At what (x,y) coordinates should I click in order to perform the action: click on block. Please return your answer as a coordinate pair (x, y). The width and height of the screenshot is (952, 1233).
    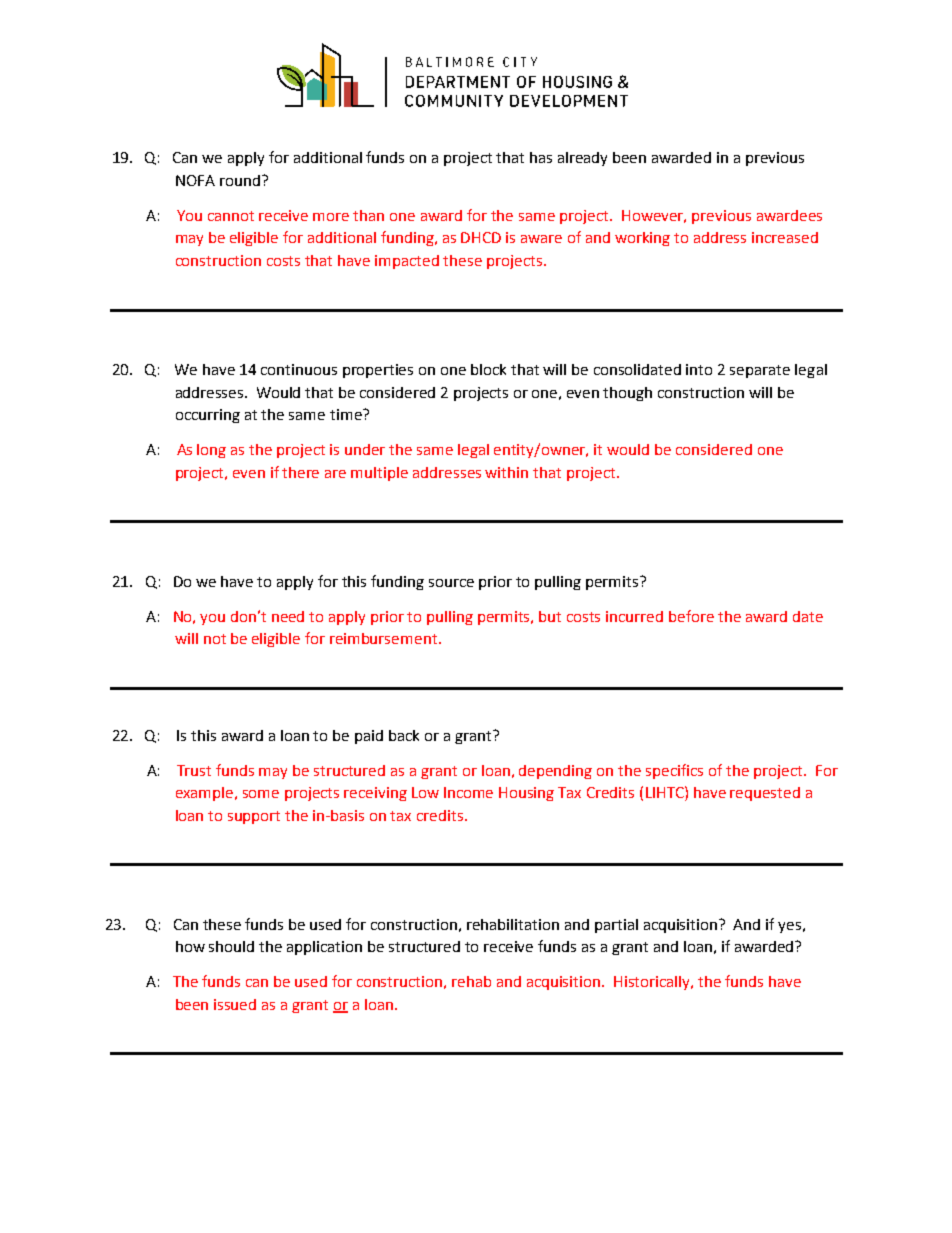
    Looking at the image, I should click on (488, 369).
